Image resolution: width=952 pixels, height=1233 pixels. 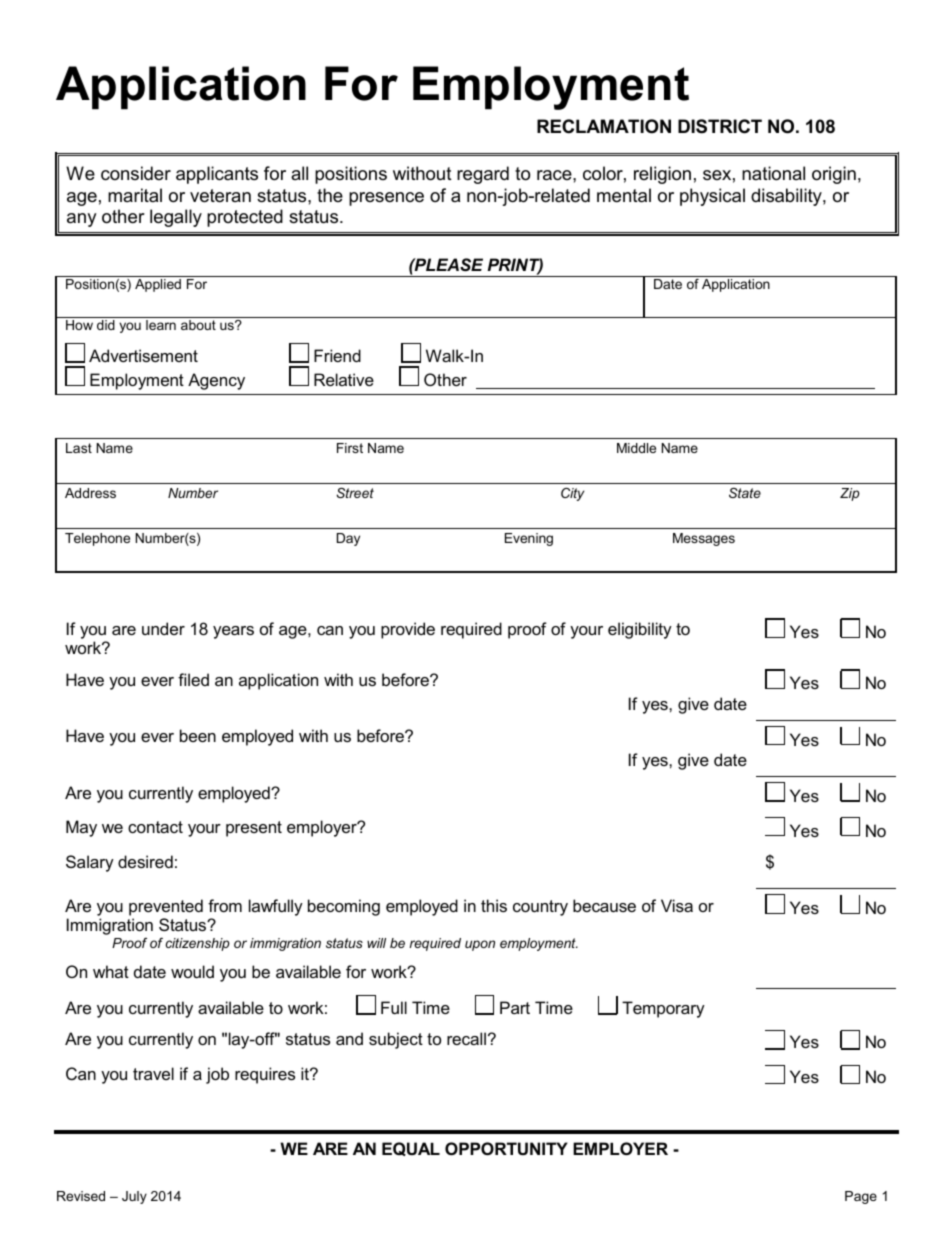 What do you see at coordinates (350, 448) in the screenshot?
I see `First` at bounding box center [350, 448].
